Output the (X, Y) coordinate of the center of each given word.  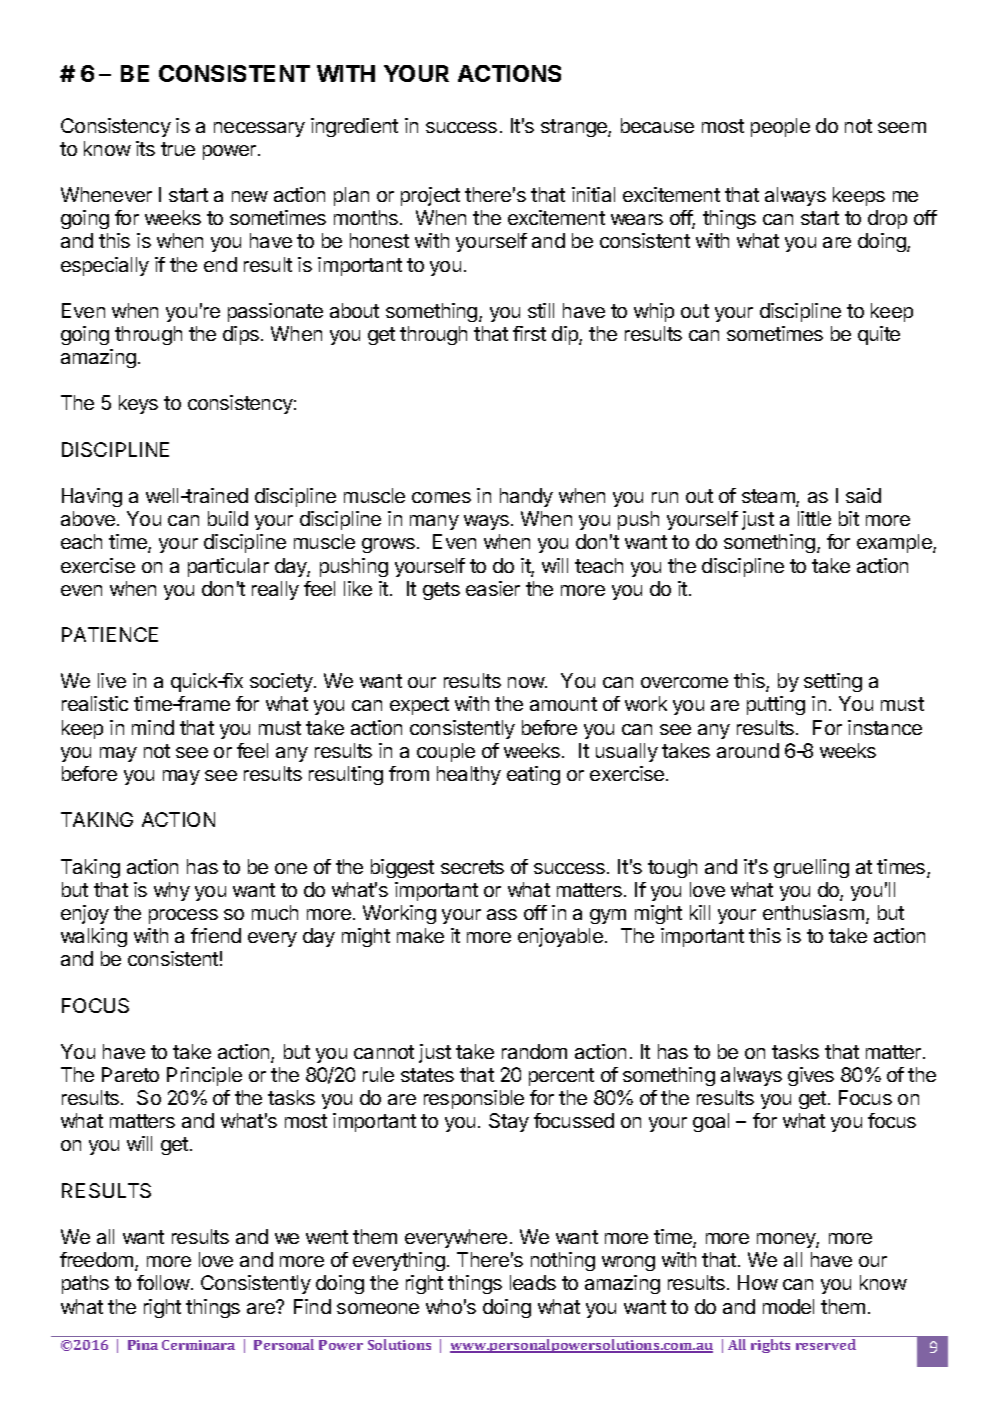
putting (776, 705)
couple (446, 752)
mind (153, 727)
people (780, 127)
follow (163, 1282)
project (430, 196)
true (178, 149)
